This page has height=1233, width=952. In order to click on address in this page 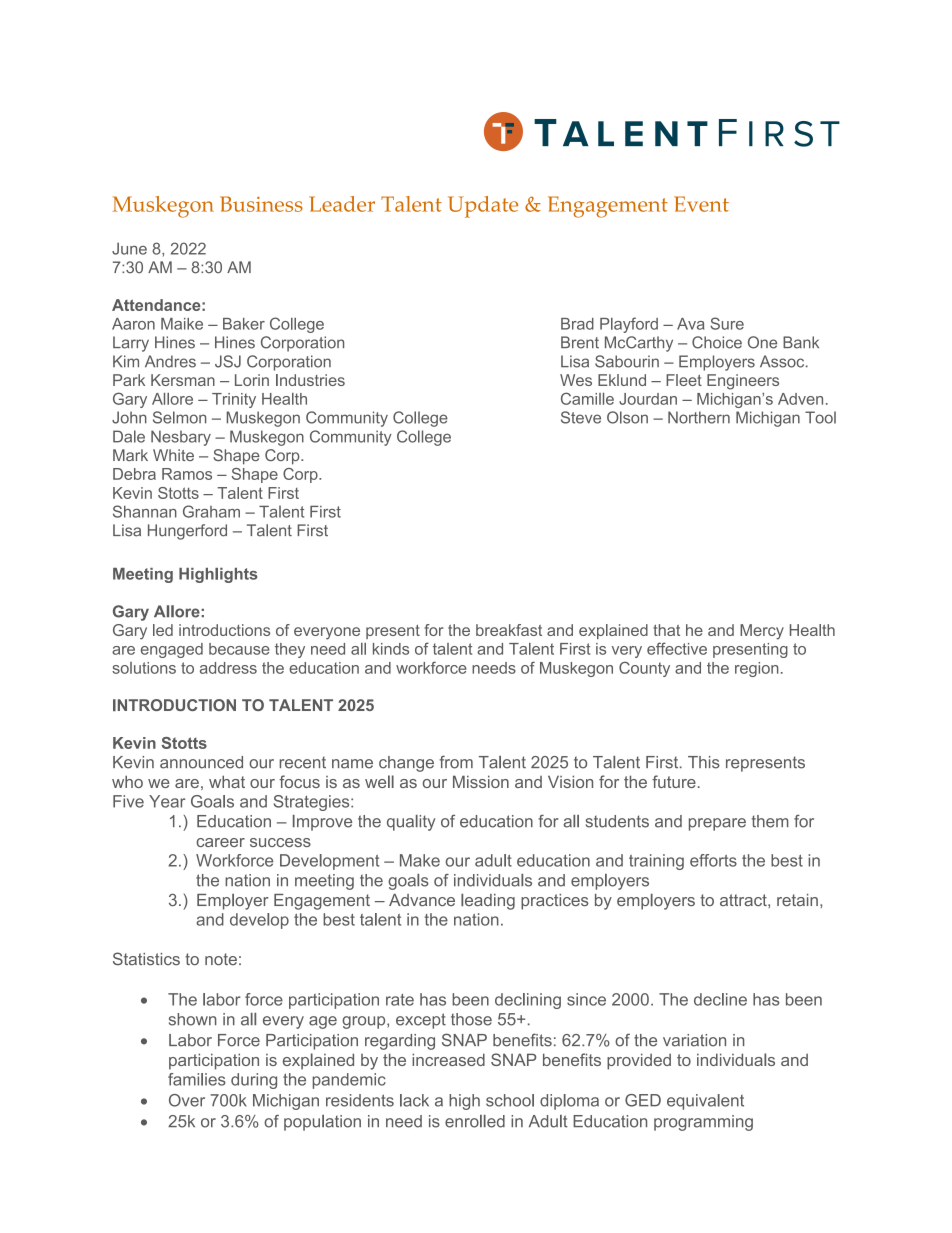, I will do `click(228, 668)`.
